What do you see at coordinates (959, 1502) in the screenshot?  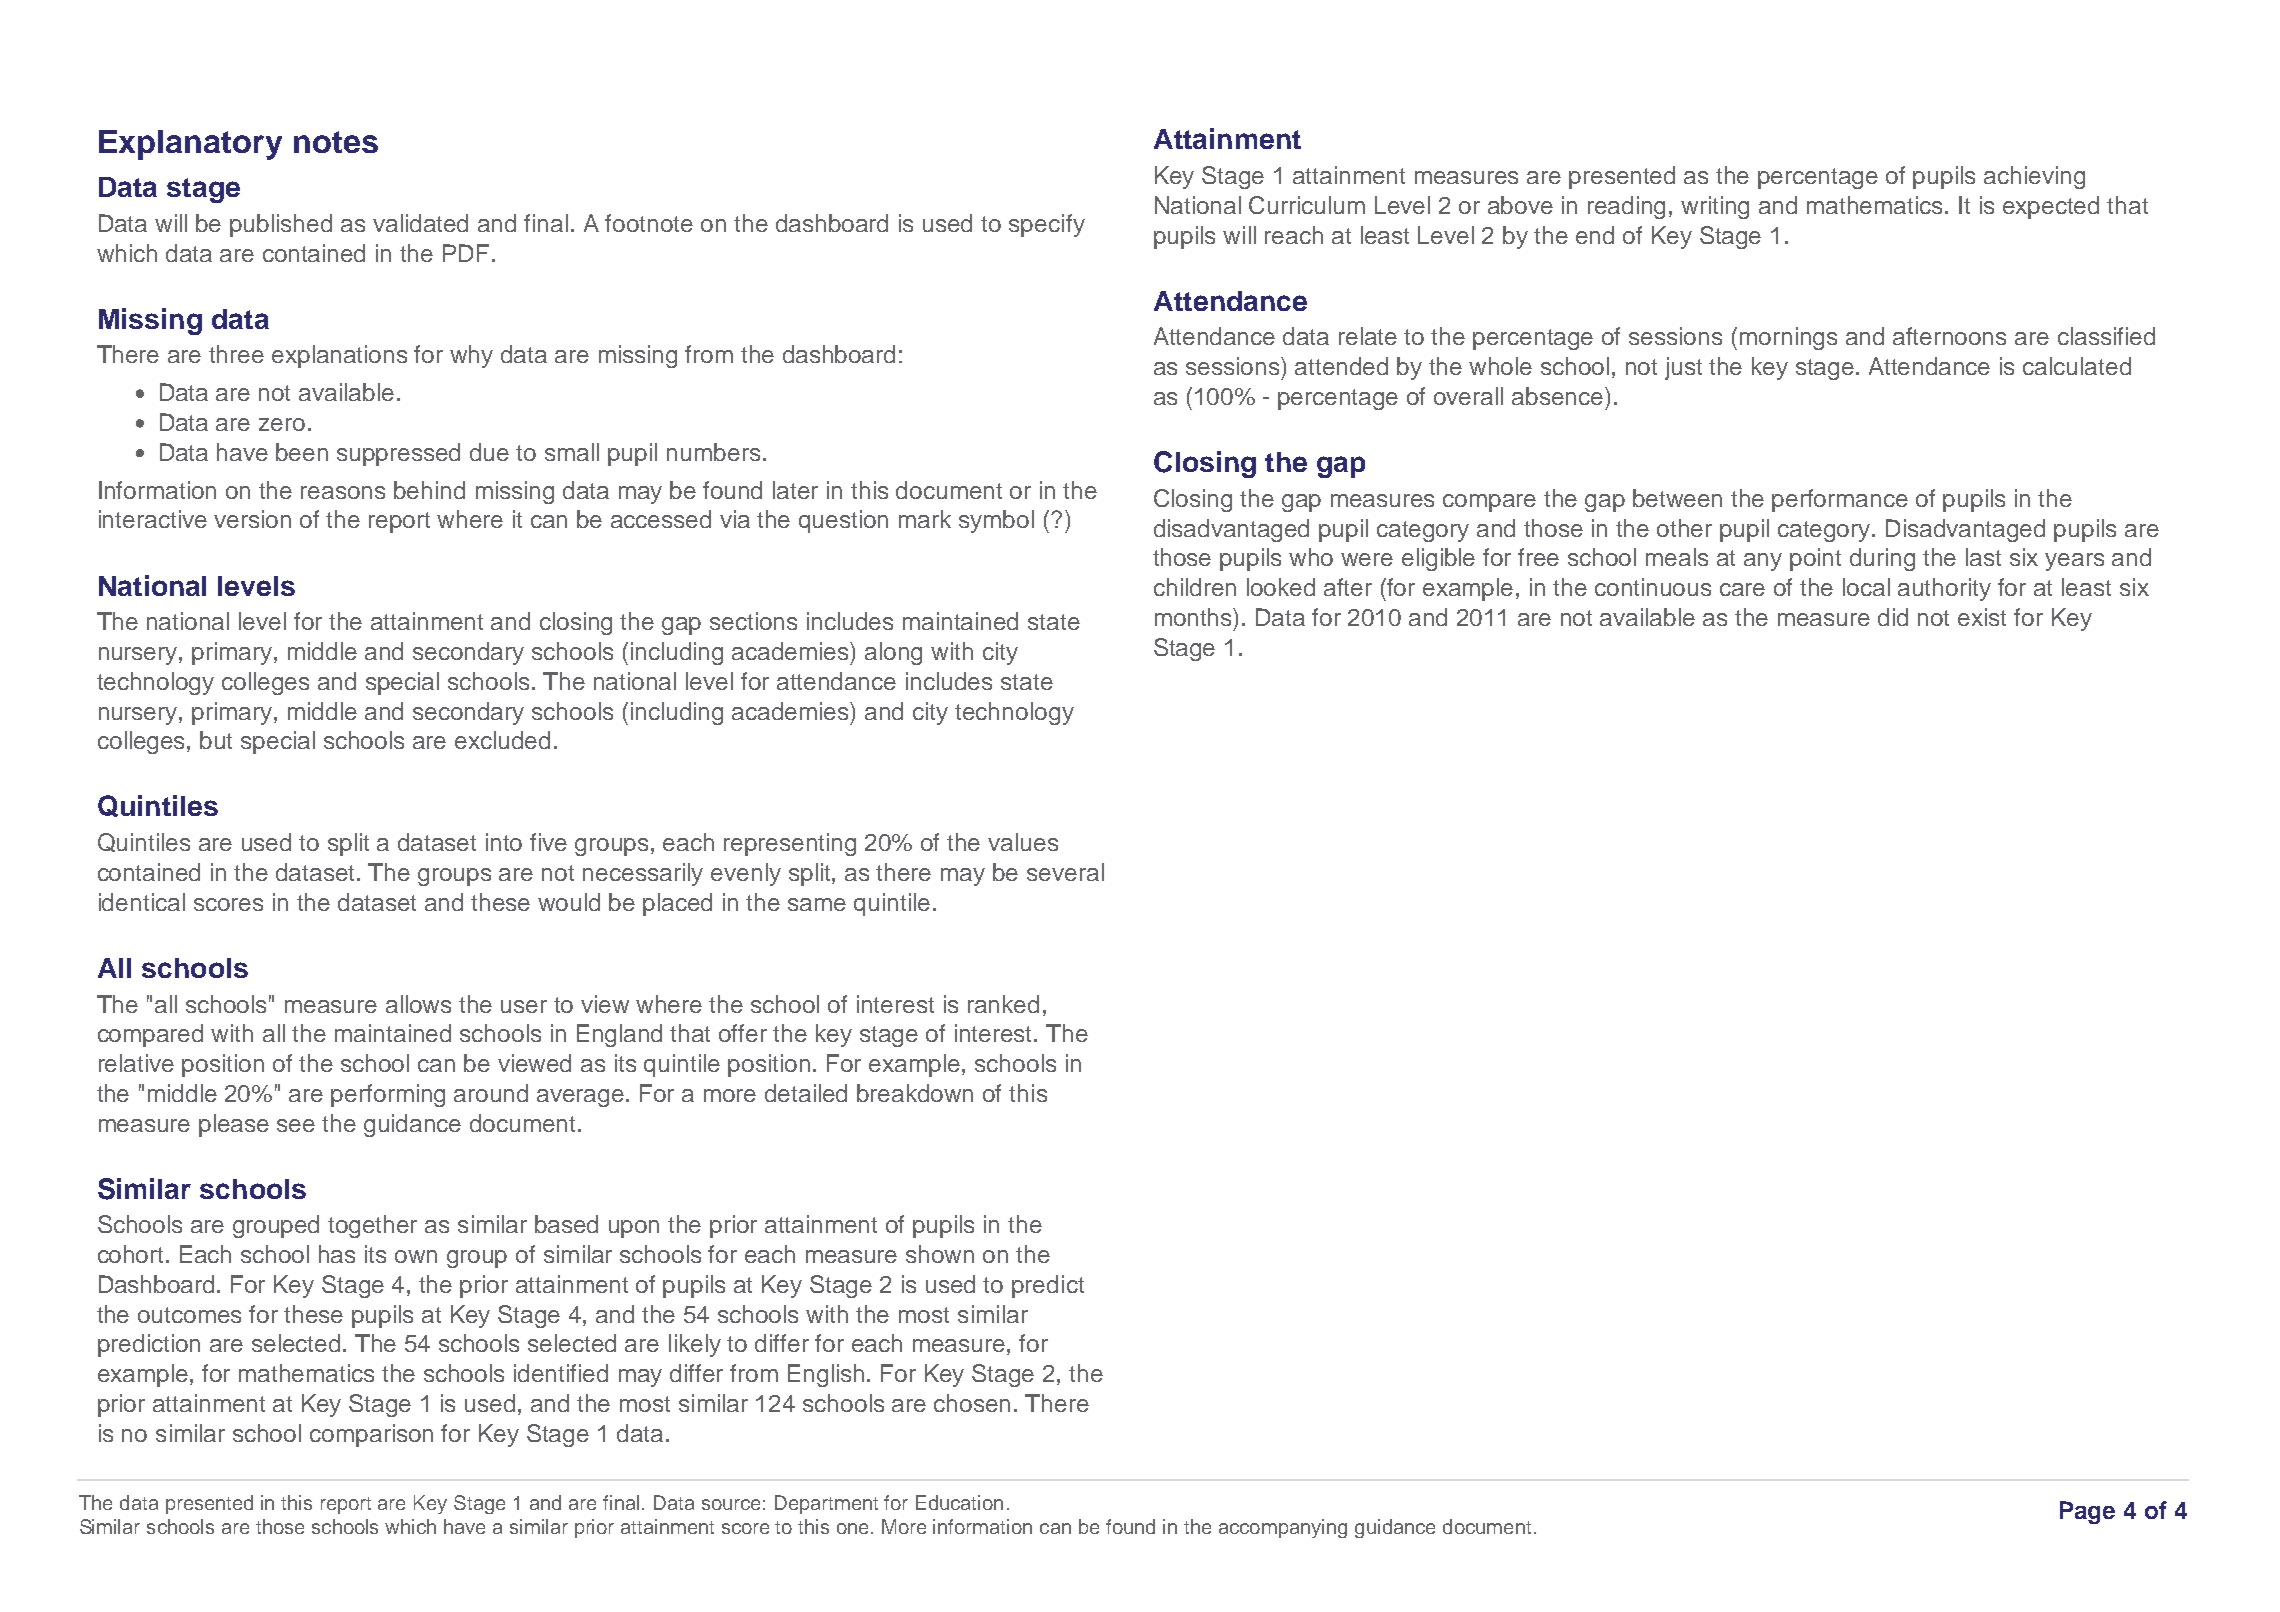 I see `Education` at bounding box center [959, 1502].
